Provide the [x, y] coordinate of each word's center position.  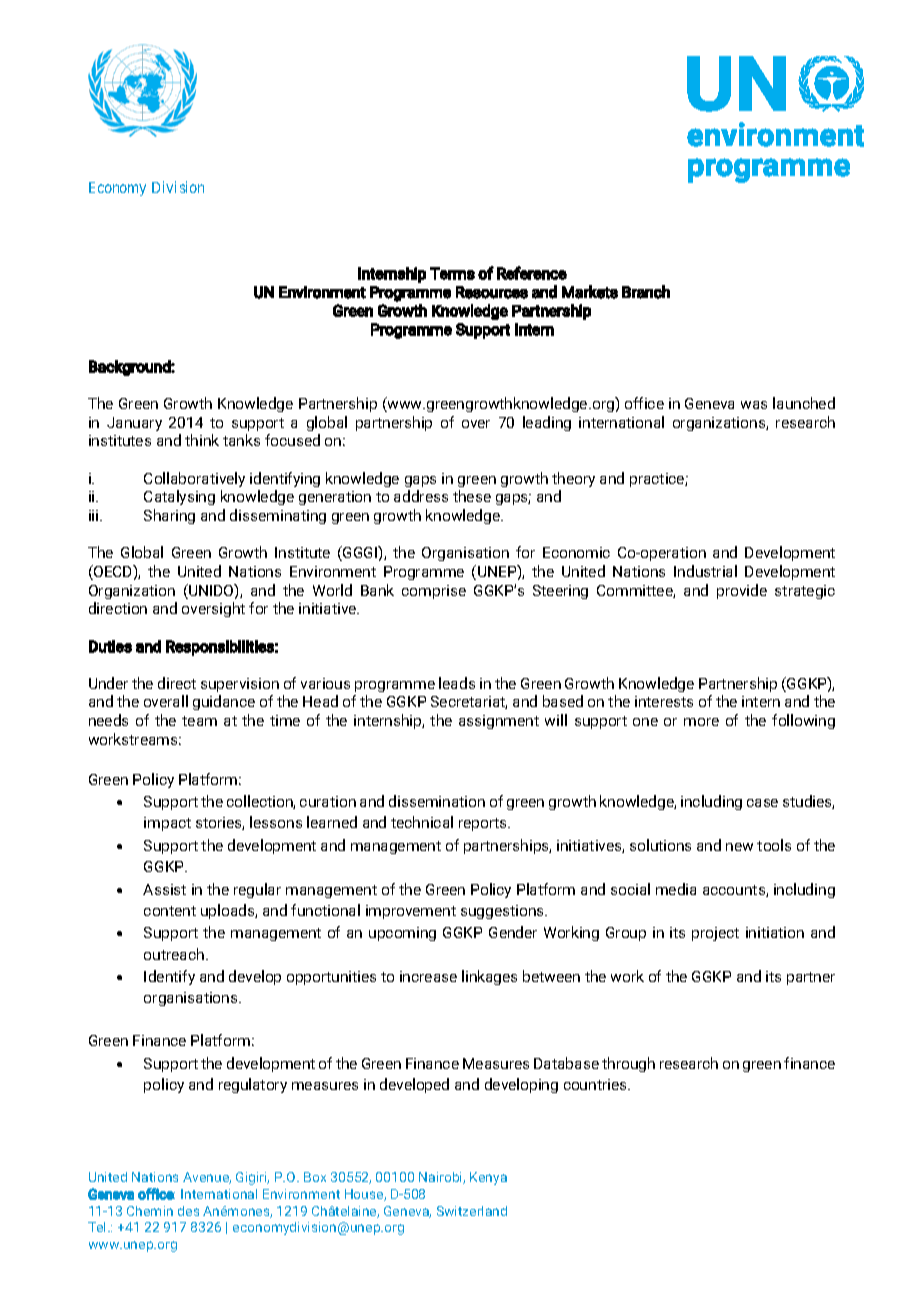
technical [422, 822]
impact [167, 824]
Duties [110, 646]
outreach [175, 954]
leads [457, 683]
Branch [646, 292]
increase [428, 976]
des [188, 1211]
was [754, 405]
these [472, 496]
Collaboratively [194, 479]
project [715, 934]
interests [664, 701]
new [739, 847]
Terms [452, 273]
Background [130, 368]
